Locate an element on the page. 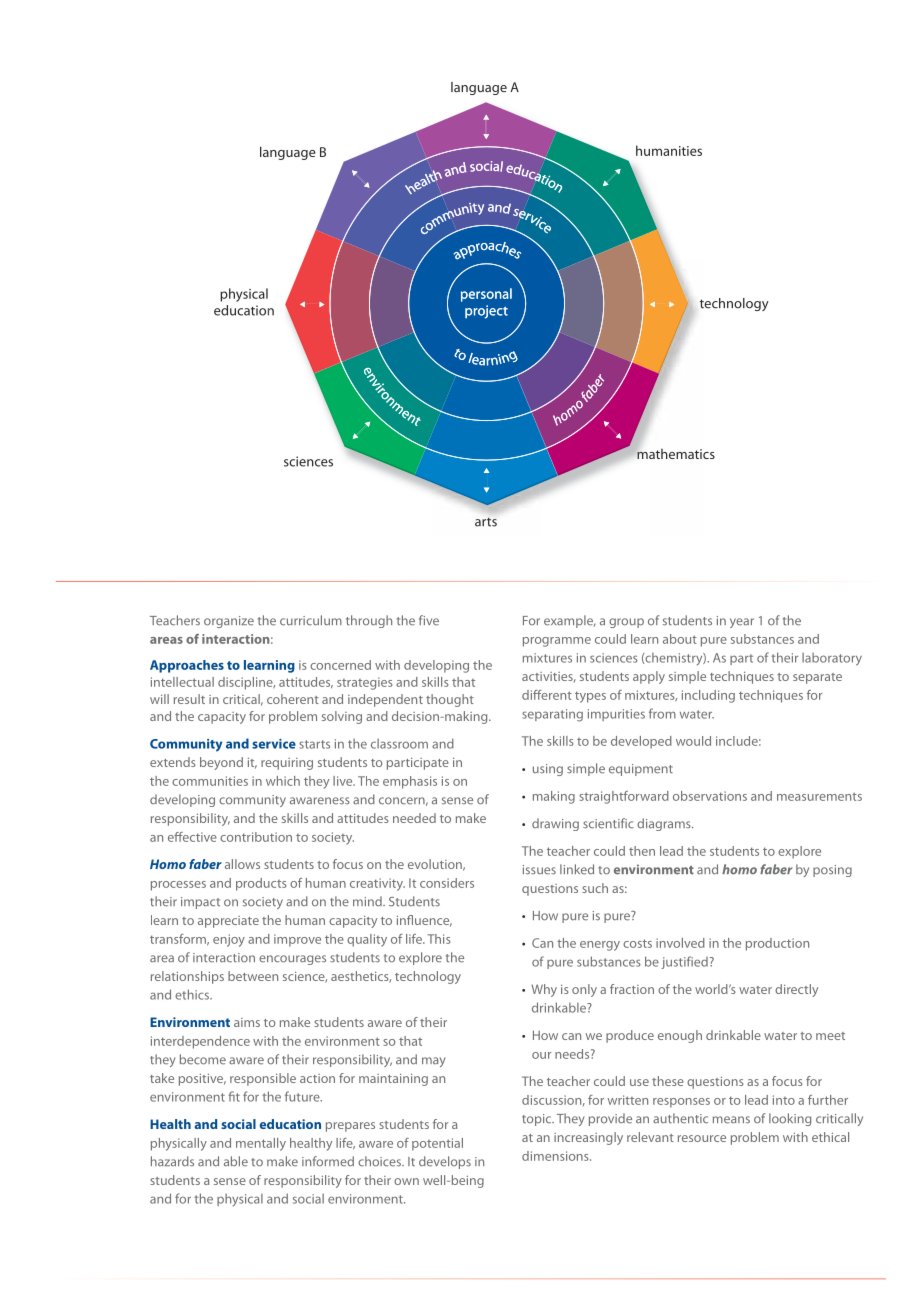  mentally is located at coordinates (261, 1144).
